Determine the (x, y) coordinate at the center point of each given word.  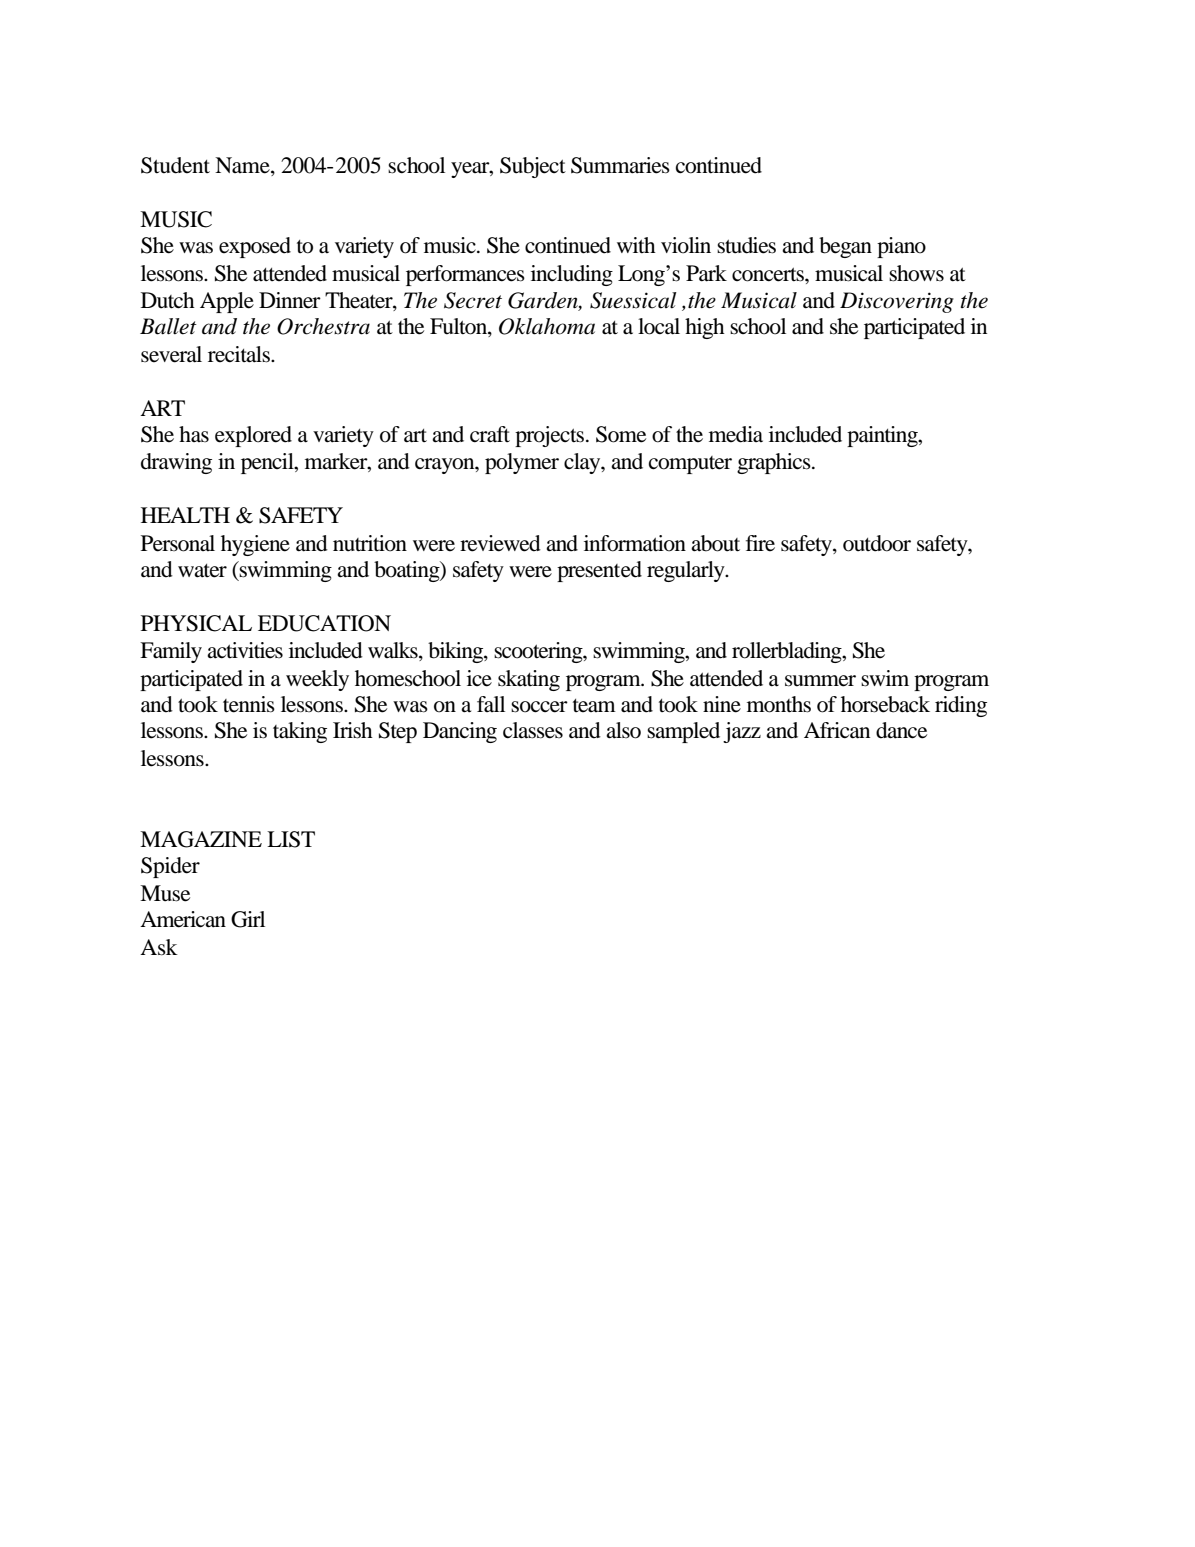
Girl (248, 919)
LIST (291, 839)
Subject (533, 167)
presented (599, 571)
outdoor (877, 543)
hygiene (255, 545)
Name (243, 166)
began (845, 247)
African (837, 730)
